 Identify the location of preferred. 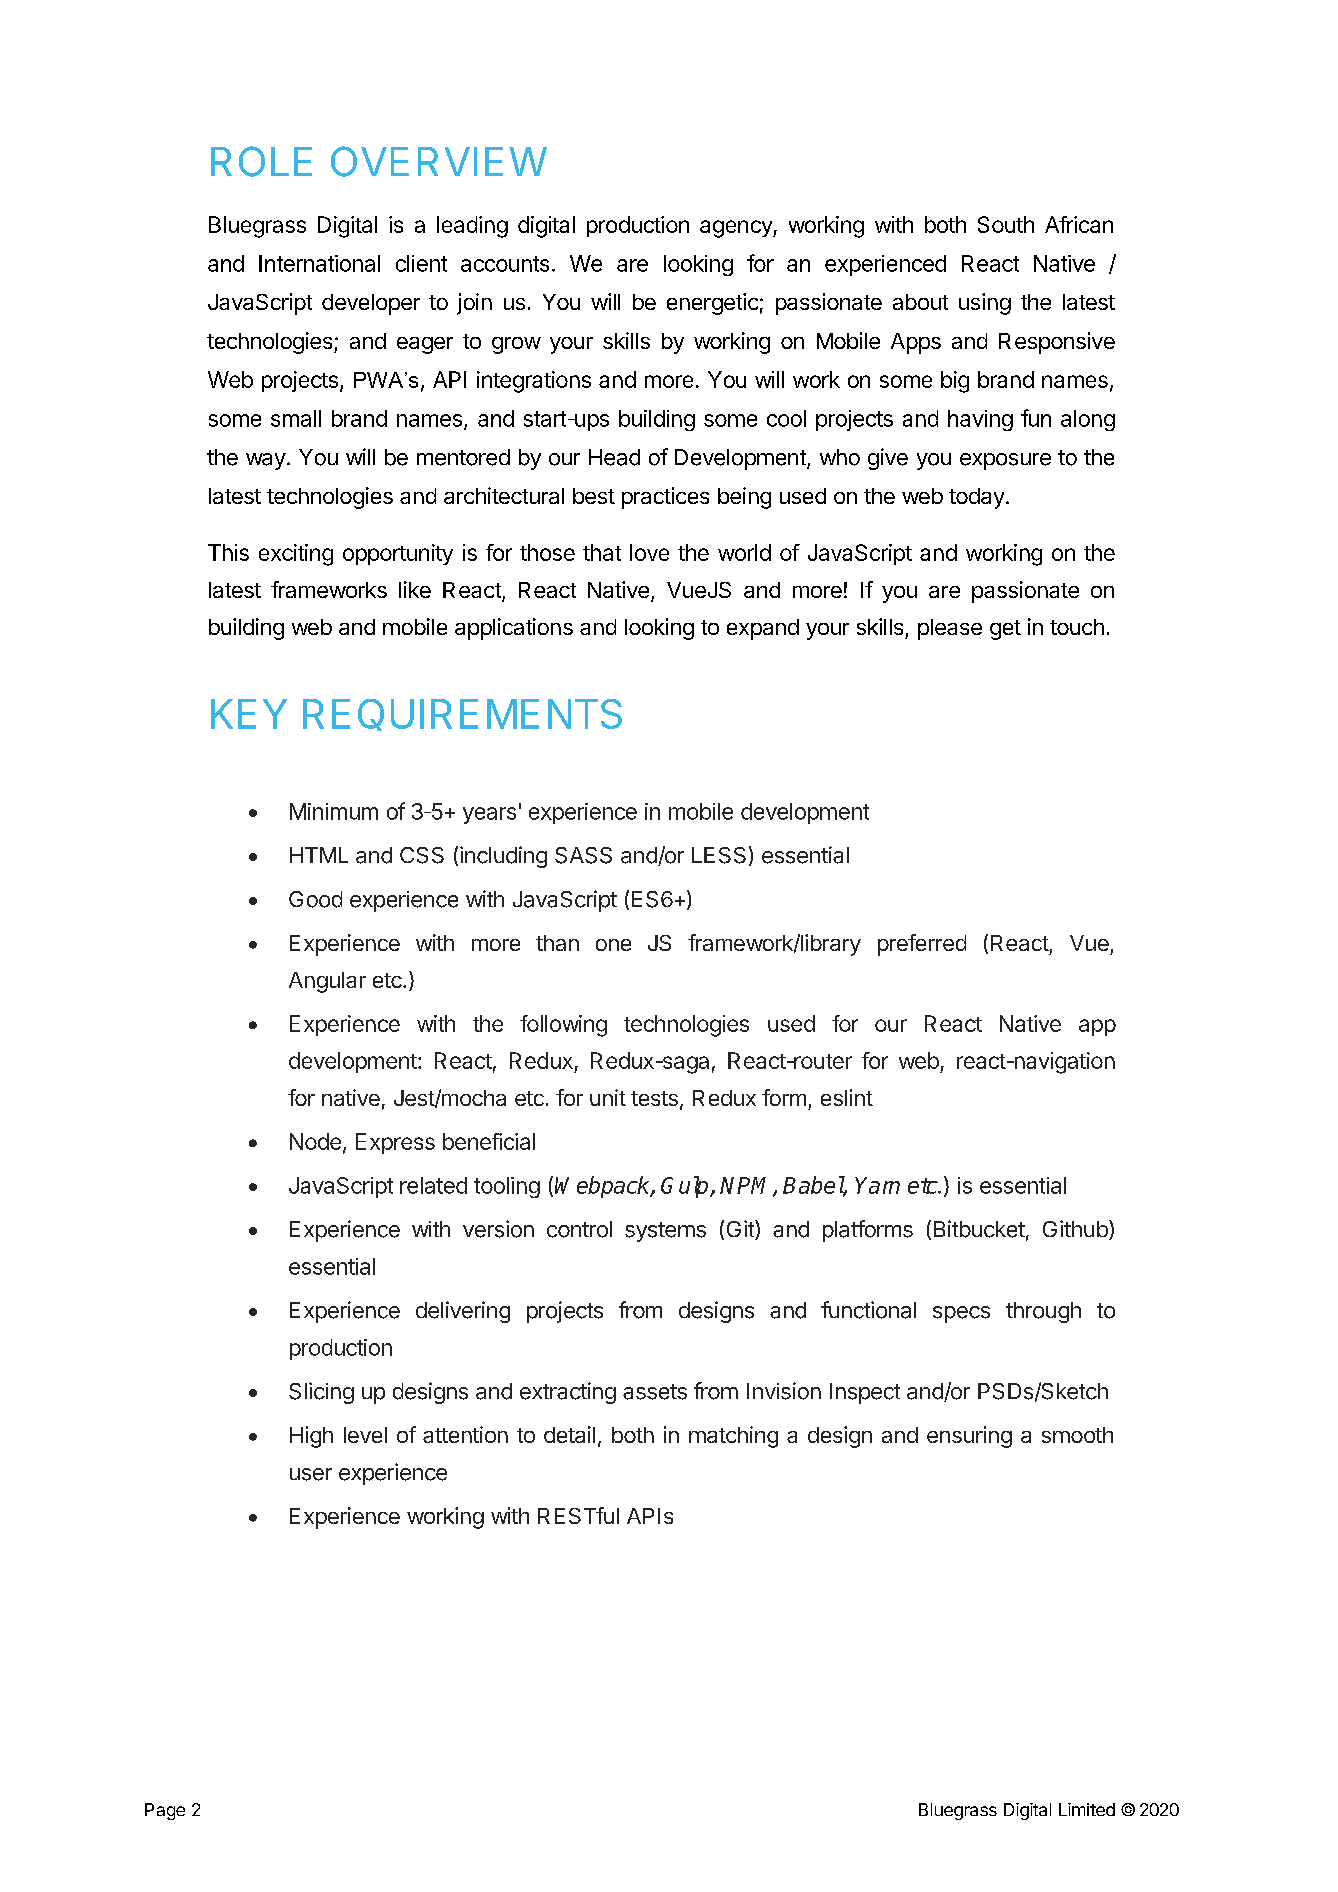
(922, 945).
